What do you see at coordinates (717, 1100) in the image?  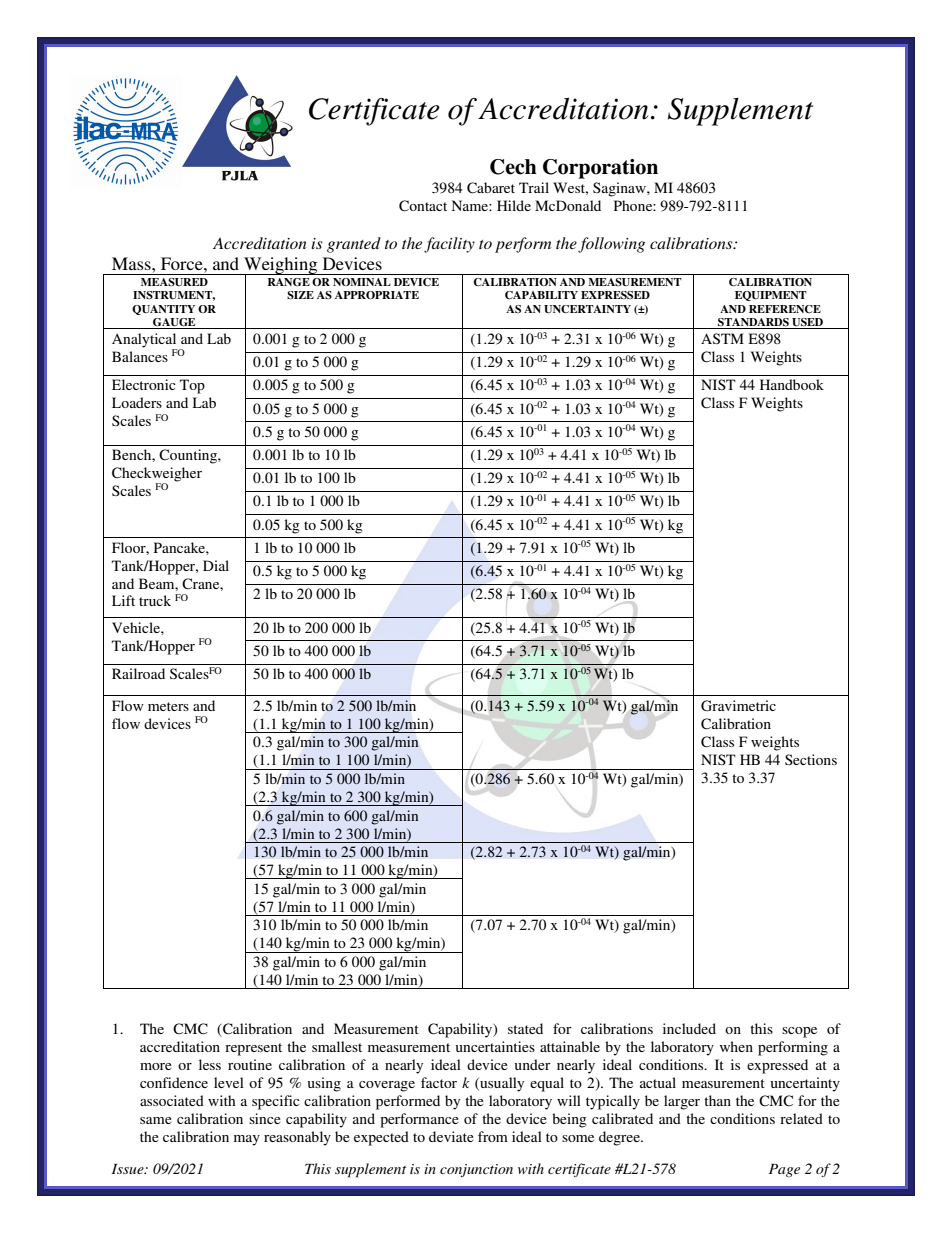 I see `than` at bounding box center [717, 1100].
